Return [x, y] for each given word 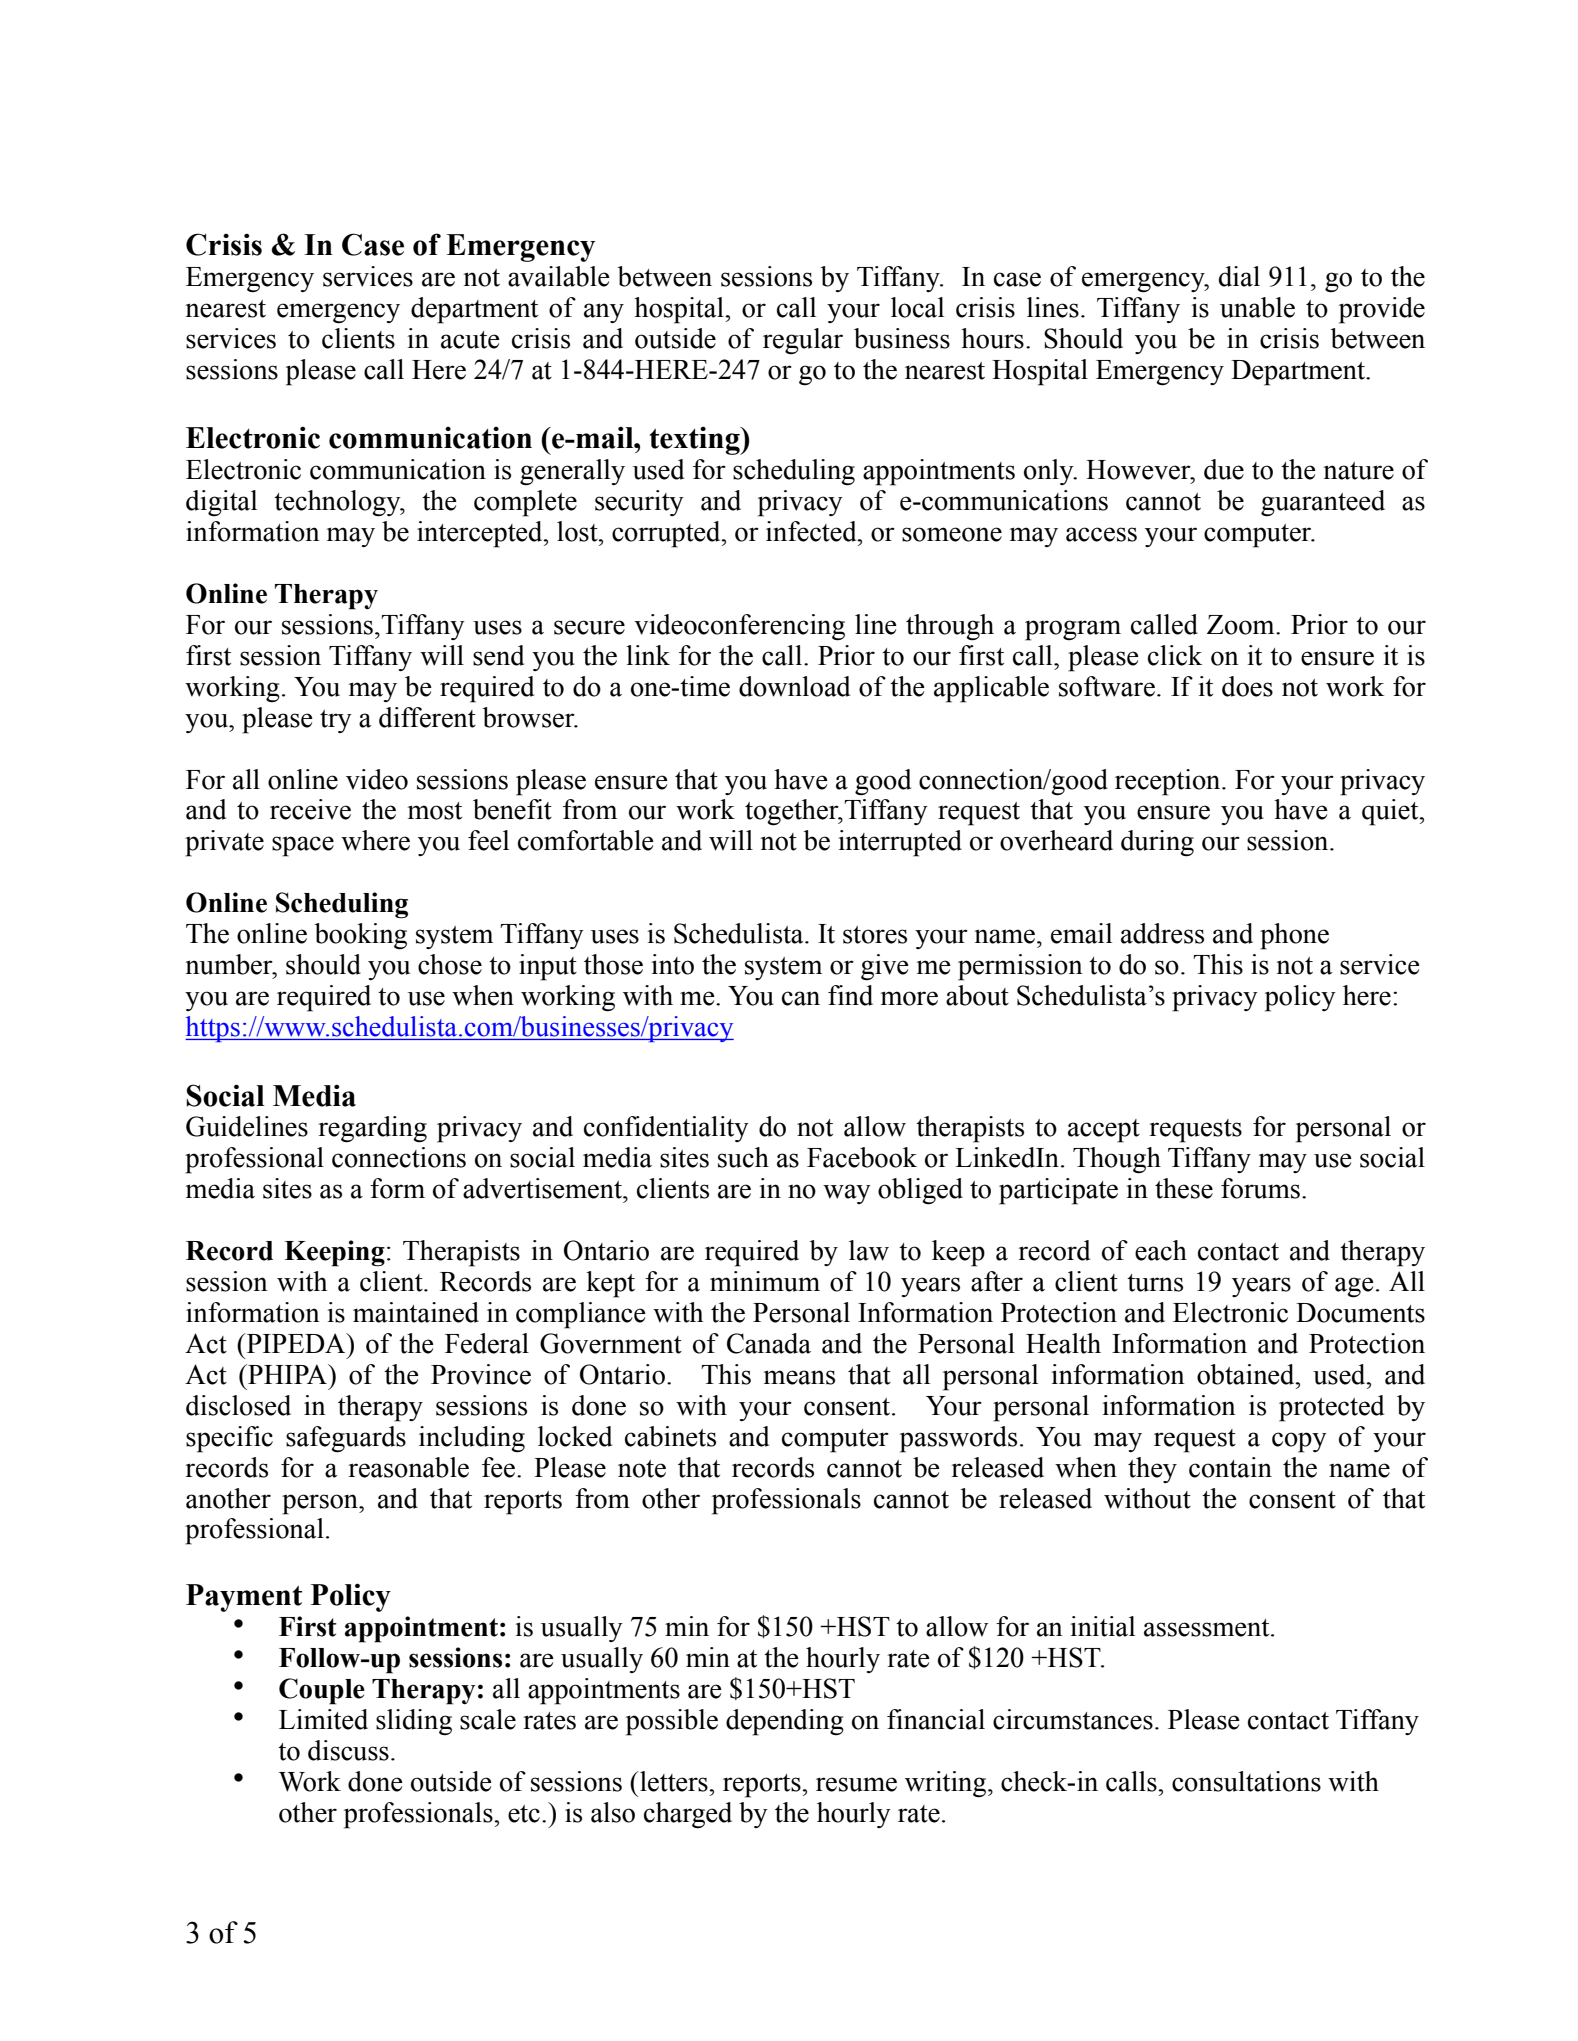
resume [856, 1784]
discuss [348, 1750]
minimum [765, 1281]
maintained [416, 1312]
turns [1155, 1283]
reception [1169, 782]
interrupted [900, 843]
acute [470, 340]
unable [1257, 307]
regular [803, 341]
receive [310, 809]
